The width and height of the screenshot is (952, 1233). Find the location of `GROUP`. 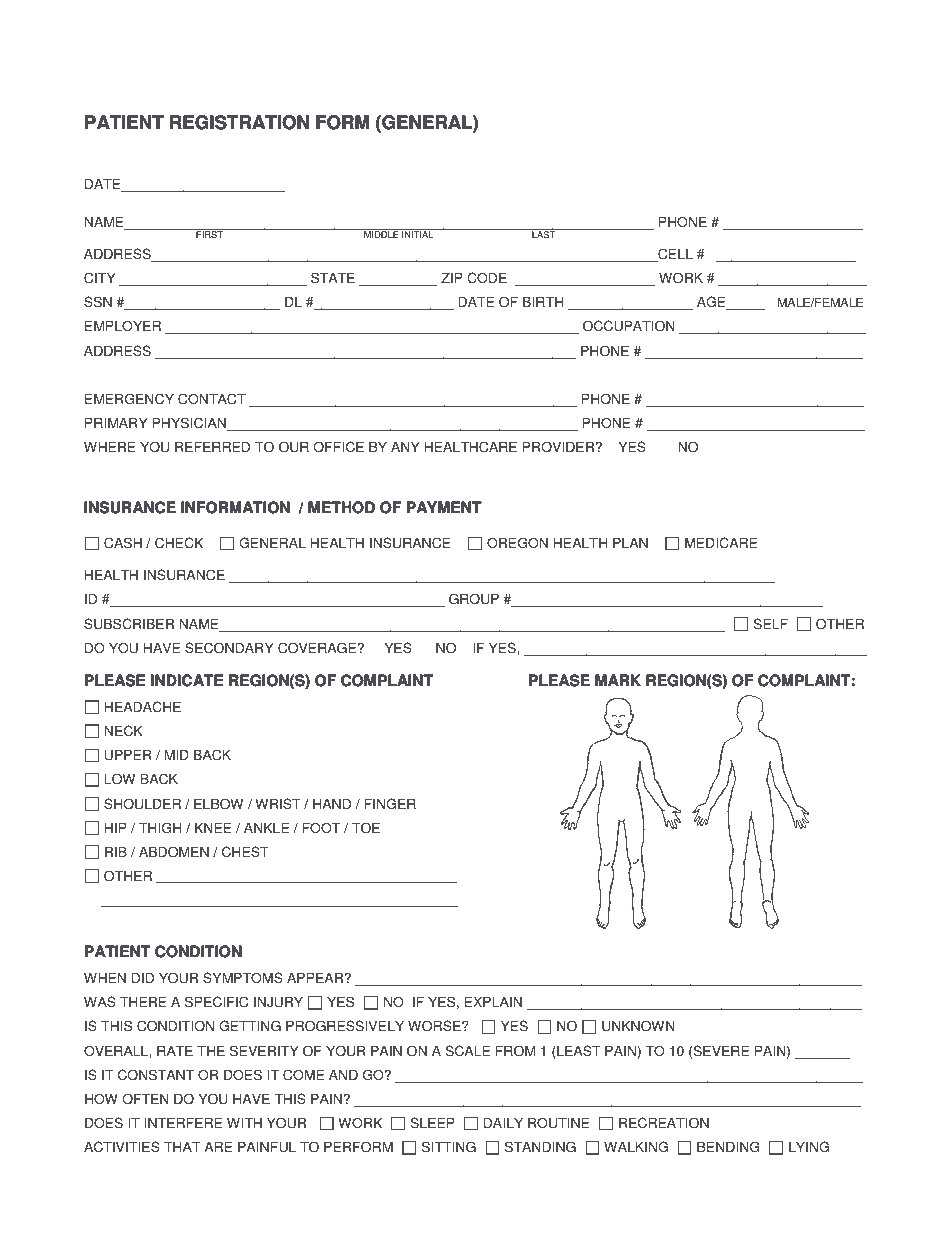

GROUP is located at coordinates (474, 599).
